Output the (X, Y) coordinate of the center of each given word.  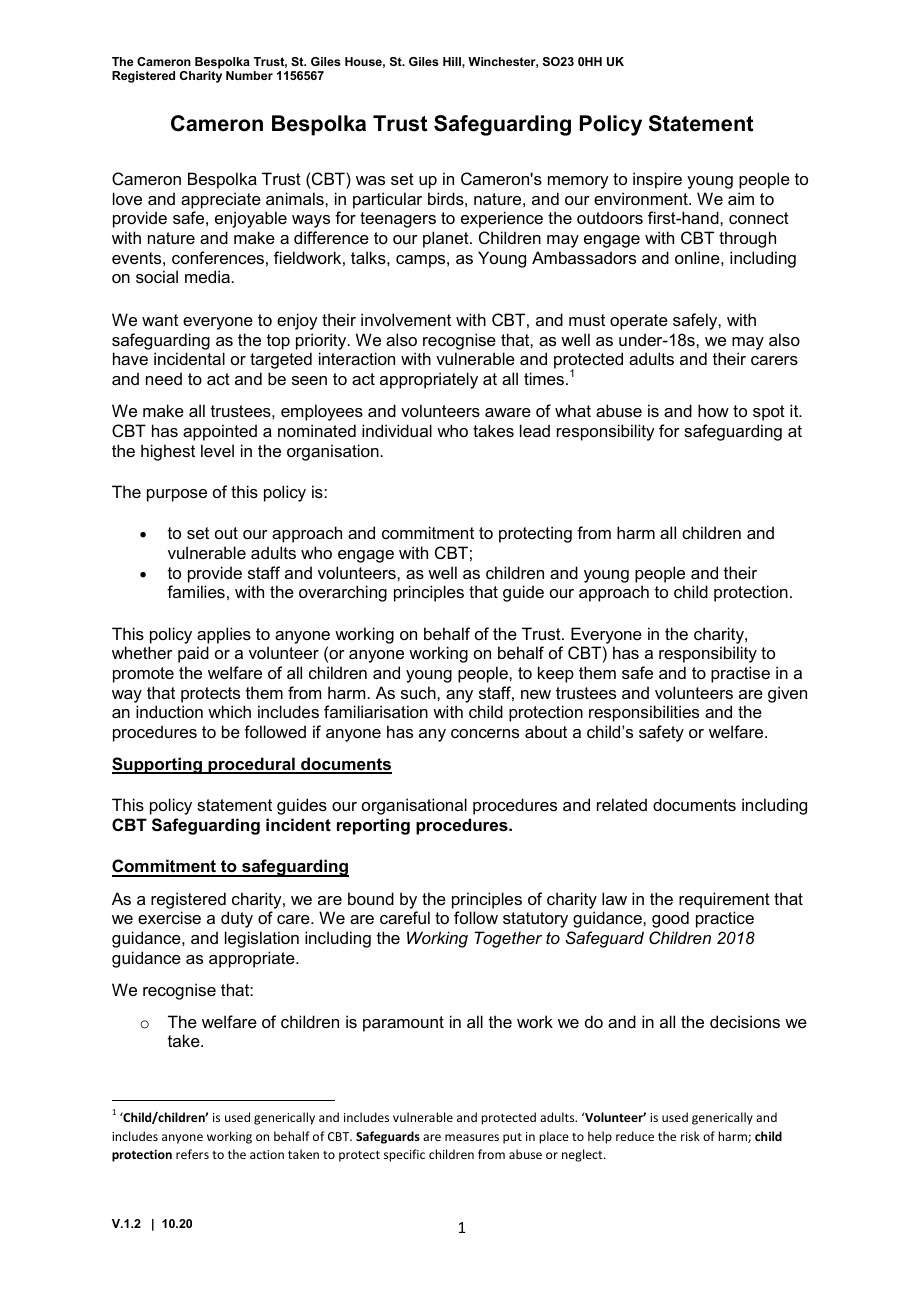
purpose (177, 495)
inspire (657, 180)
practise (740, 674)
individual (397, 430)
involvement (406, 319)
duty (237, 919)
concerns (485, 733)
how (713, 410)
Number (249, 75)
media (207, 276)
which (229, 711)
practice (725, 919)
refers (192, 1154)
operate (639, 322)
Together (508, 939)
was (370, 180)
